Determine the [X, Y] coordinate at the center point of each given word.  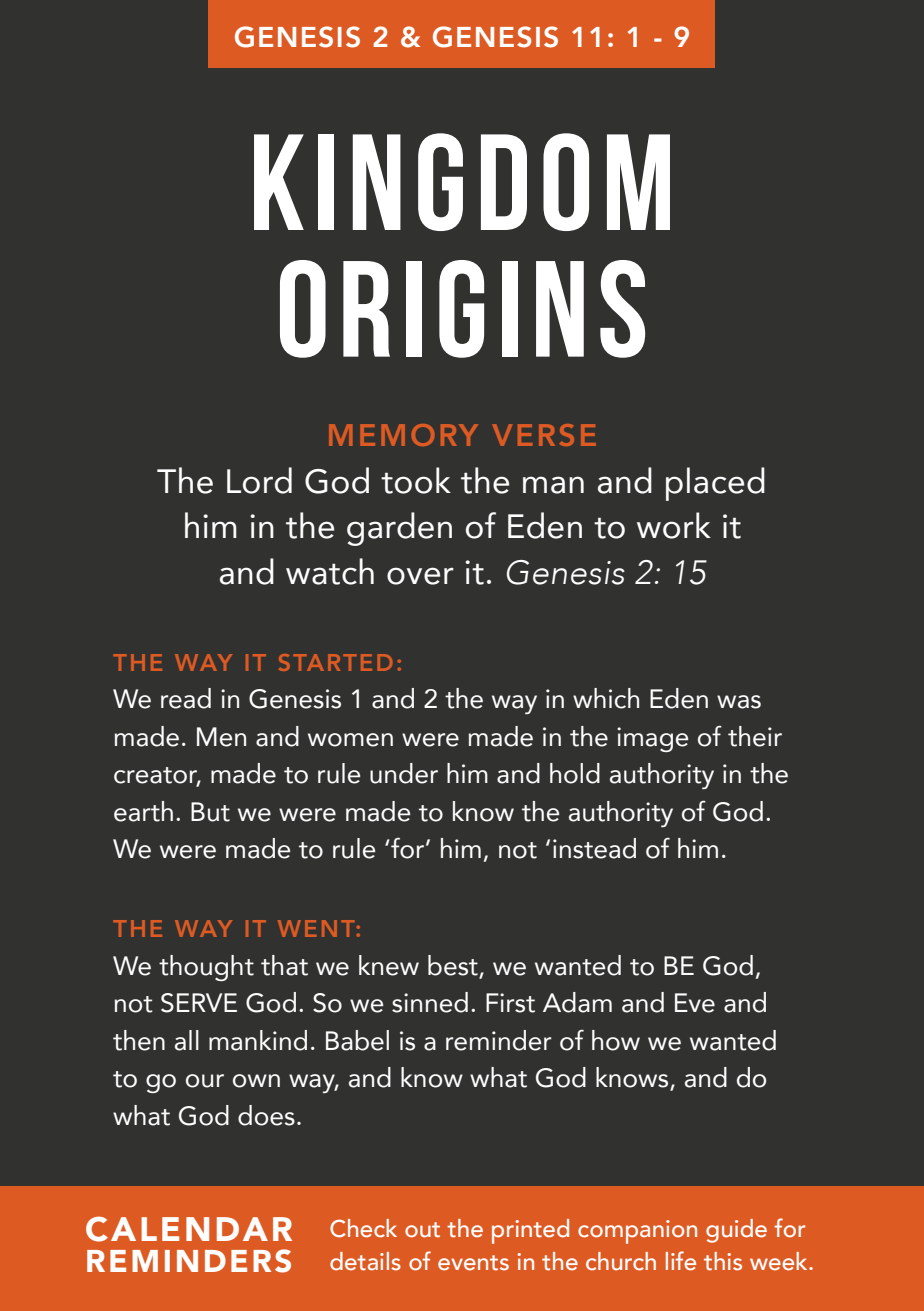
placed [715, 484]
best [454, 966]
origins [462, 309]
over [420, 576]
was [739, 702]
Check [363, 1228]
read [186, 698]
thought [206, 968]
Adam [577, 1002]
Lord [259, 480]
